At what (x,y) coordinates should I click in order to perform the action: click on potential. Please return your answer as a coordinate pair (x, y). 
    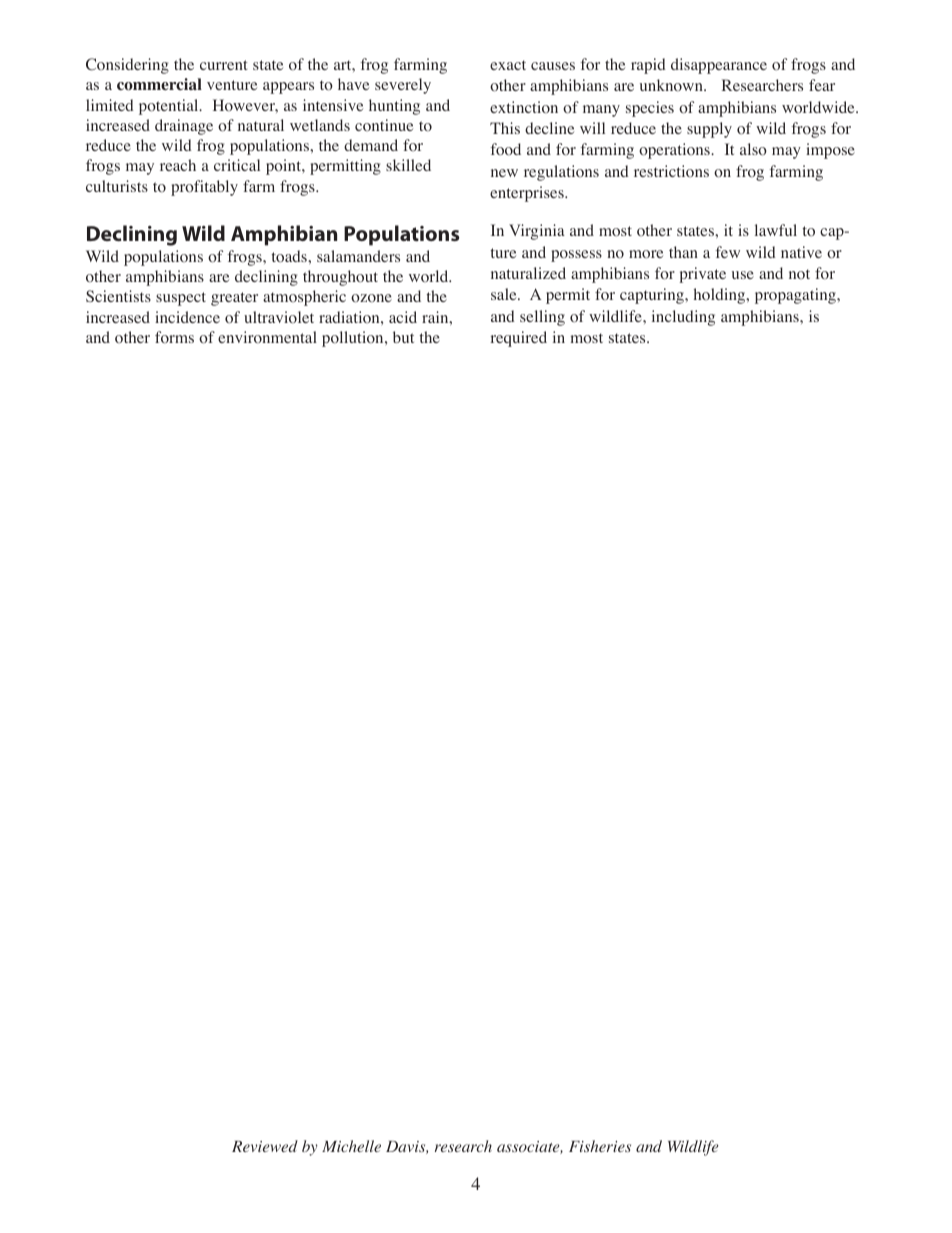
    Looking at the image, I should click on (170, 107).
